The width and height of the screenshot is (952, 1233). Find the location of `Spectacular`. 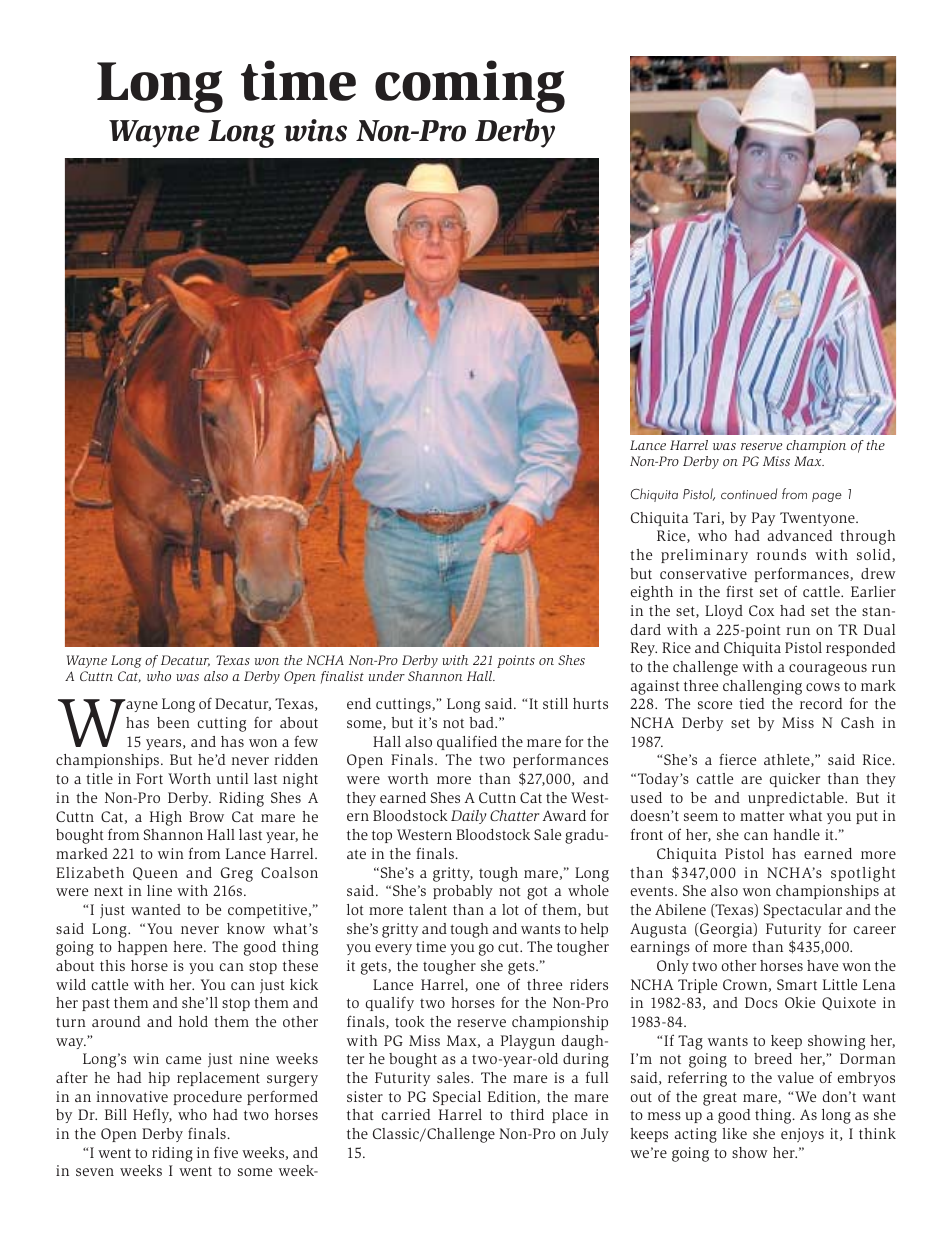

Spectacular is located at coordinates (802, 911).
